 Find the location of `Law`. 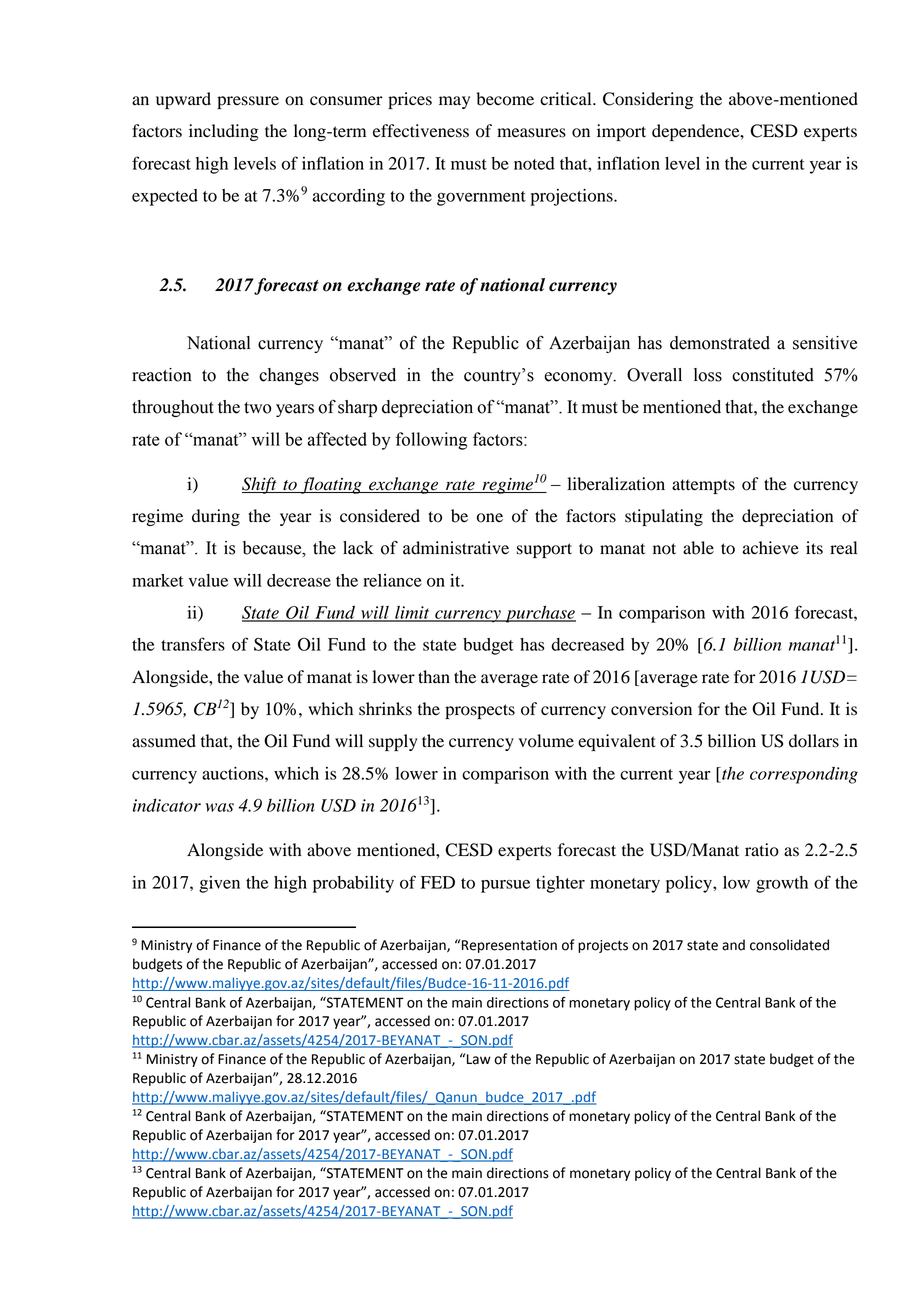

Law is located at coordinates (479, 1059).
